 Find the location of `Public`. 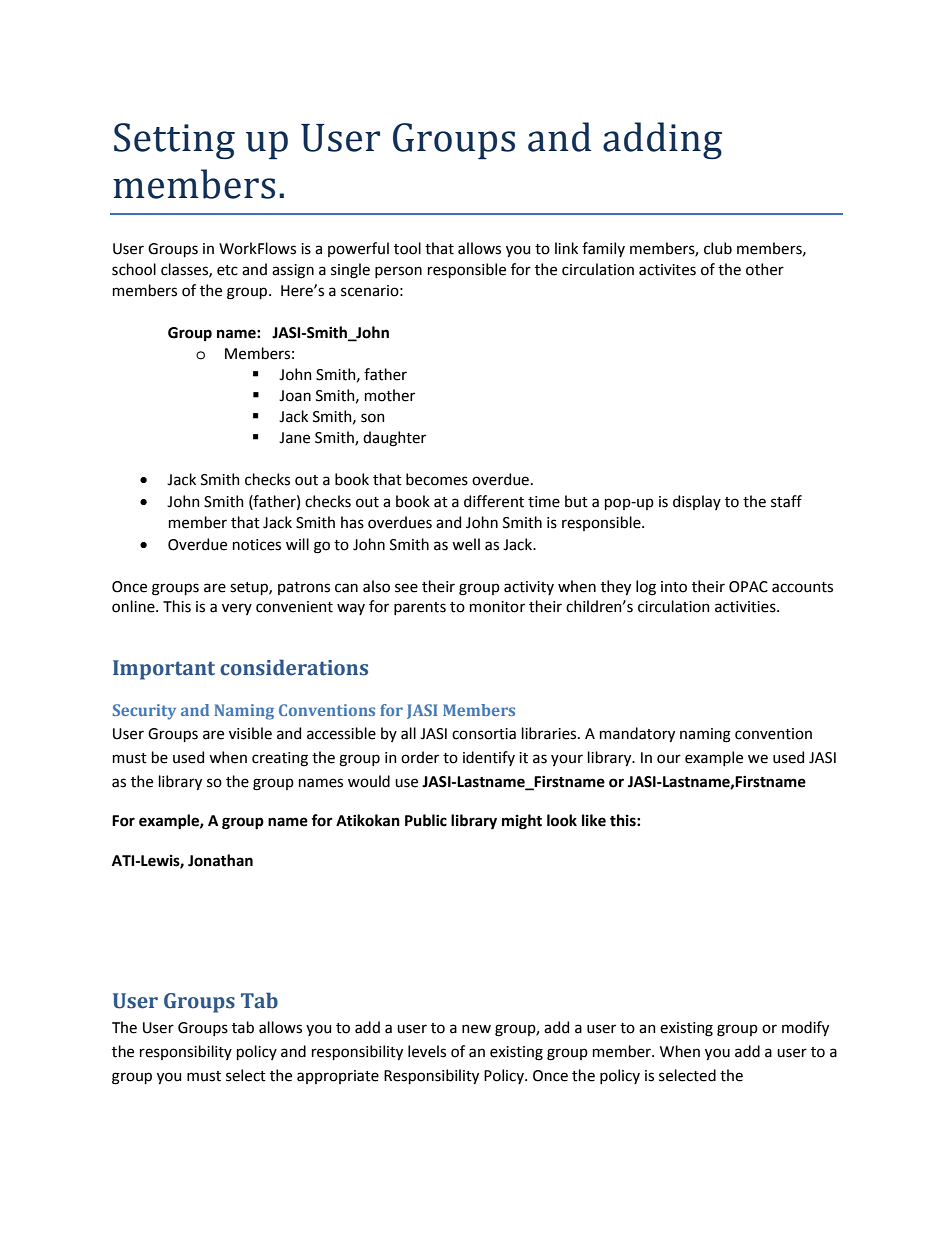

Public is located at coordinates (426, 820).
